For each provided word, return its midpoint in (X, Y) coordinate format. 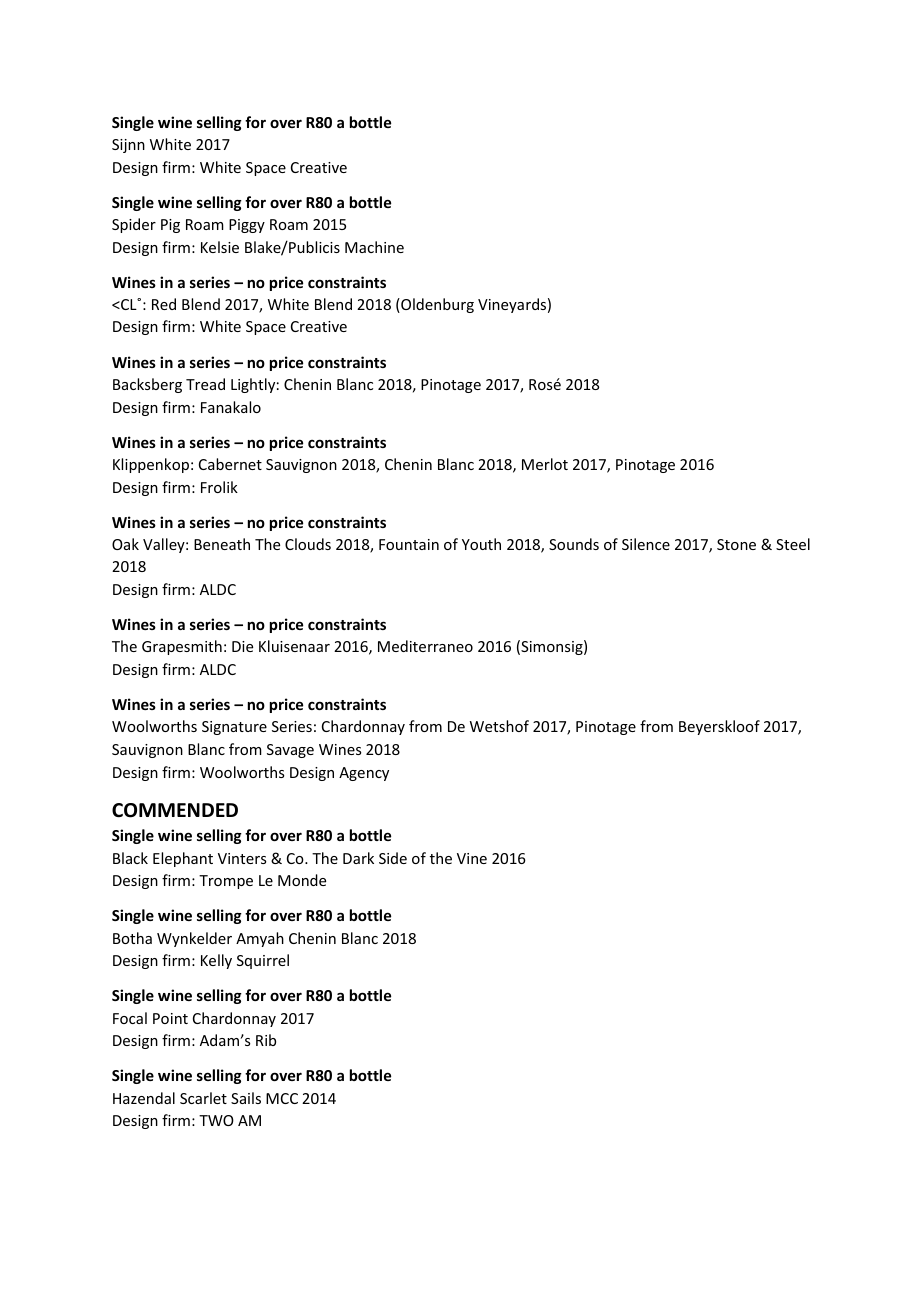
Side (393, 858)
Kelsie (220, 247)
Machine (374, 247)
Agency (364, 774)
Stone (736, 544)
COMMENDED (175, 810)
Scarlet (203, 1098)
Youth (481, 544)
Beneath (222, 544)
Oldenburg (436, 305)
